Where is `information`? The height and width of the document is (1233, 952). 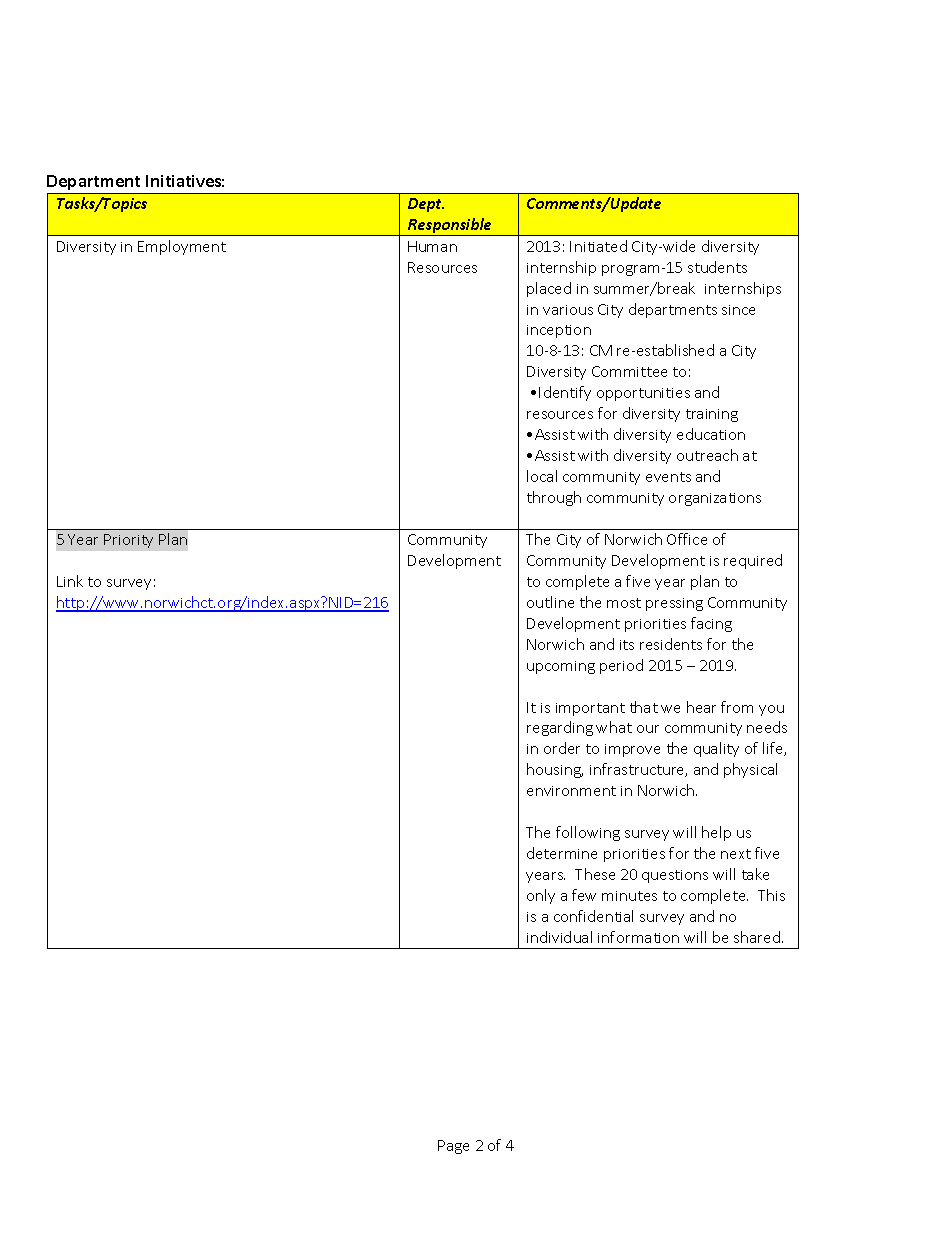
information is located at coordinates (638, 937).
